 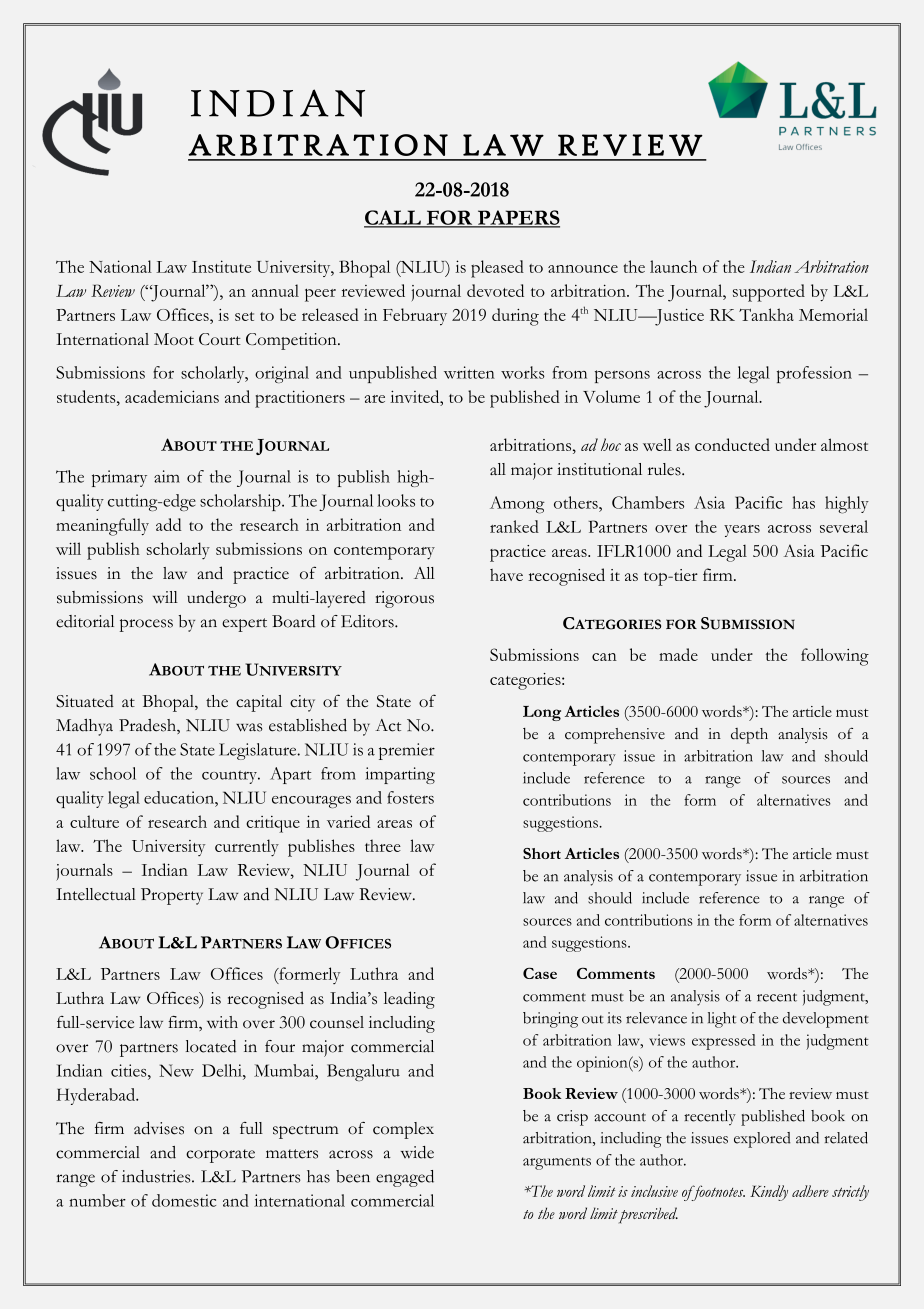 What do you see at coordinates (148, 726) in the page?
I see `Pradesh` at bounding box center [148, 726].
